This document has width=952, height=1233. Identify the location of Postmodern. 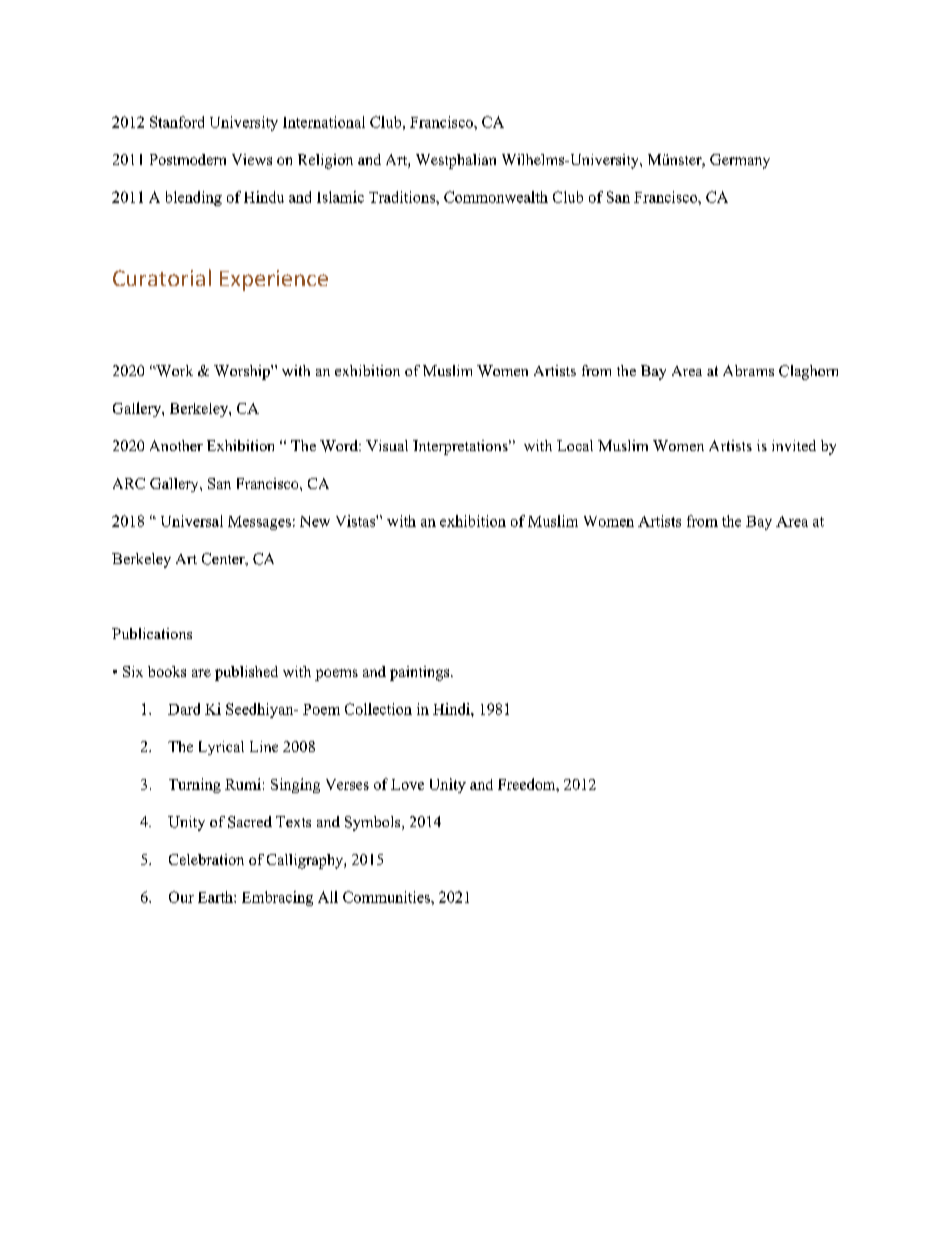
(188, 159).
